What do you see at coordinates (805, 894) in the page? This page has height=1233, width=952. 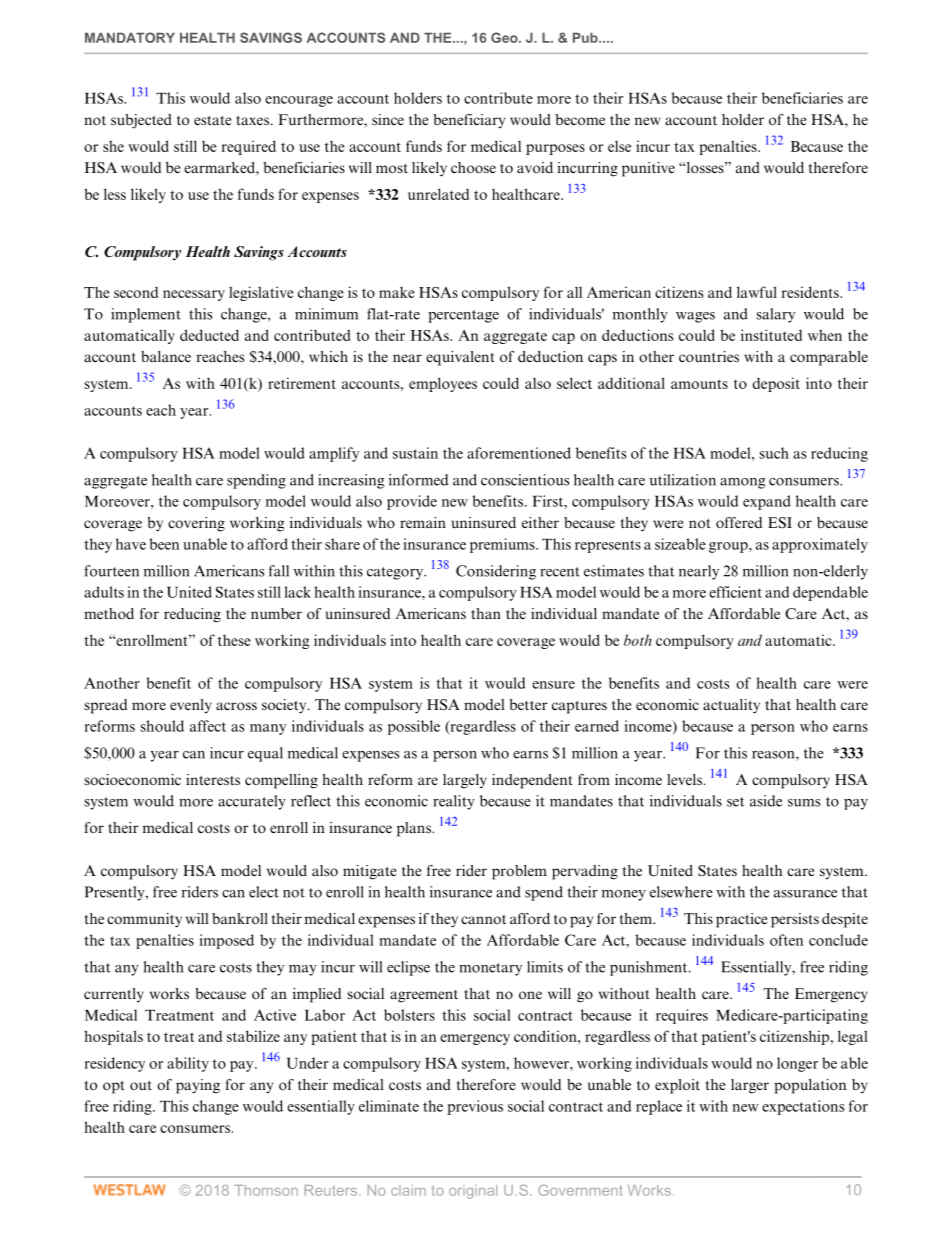 I see `assurance` at bounding box center [805, 894].
